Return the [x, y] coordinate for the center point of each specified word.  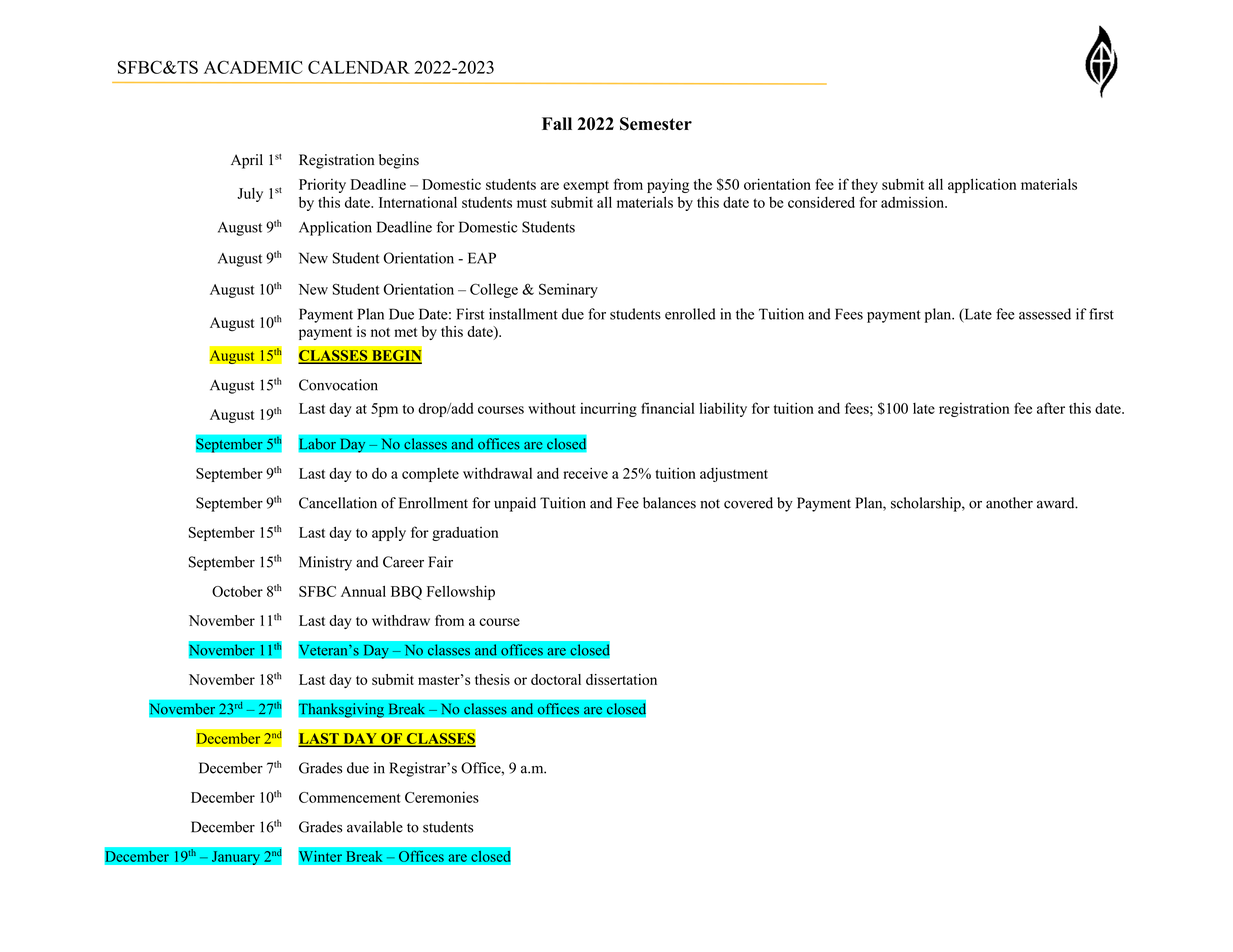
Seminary [568, 290]
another [1009, 503]
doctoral [556, 679]
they [864, 185]
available [375, 827]
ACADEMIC [253, 67]
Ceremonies [442, 797]
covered [748, 503]
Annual [363, 591]
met [405, 332]
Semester [656, 124]
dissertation [621, 679]
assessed [1045, 314]
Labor [318, 445]
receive [585, 473]
